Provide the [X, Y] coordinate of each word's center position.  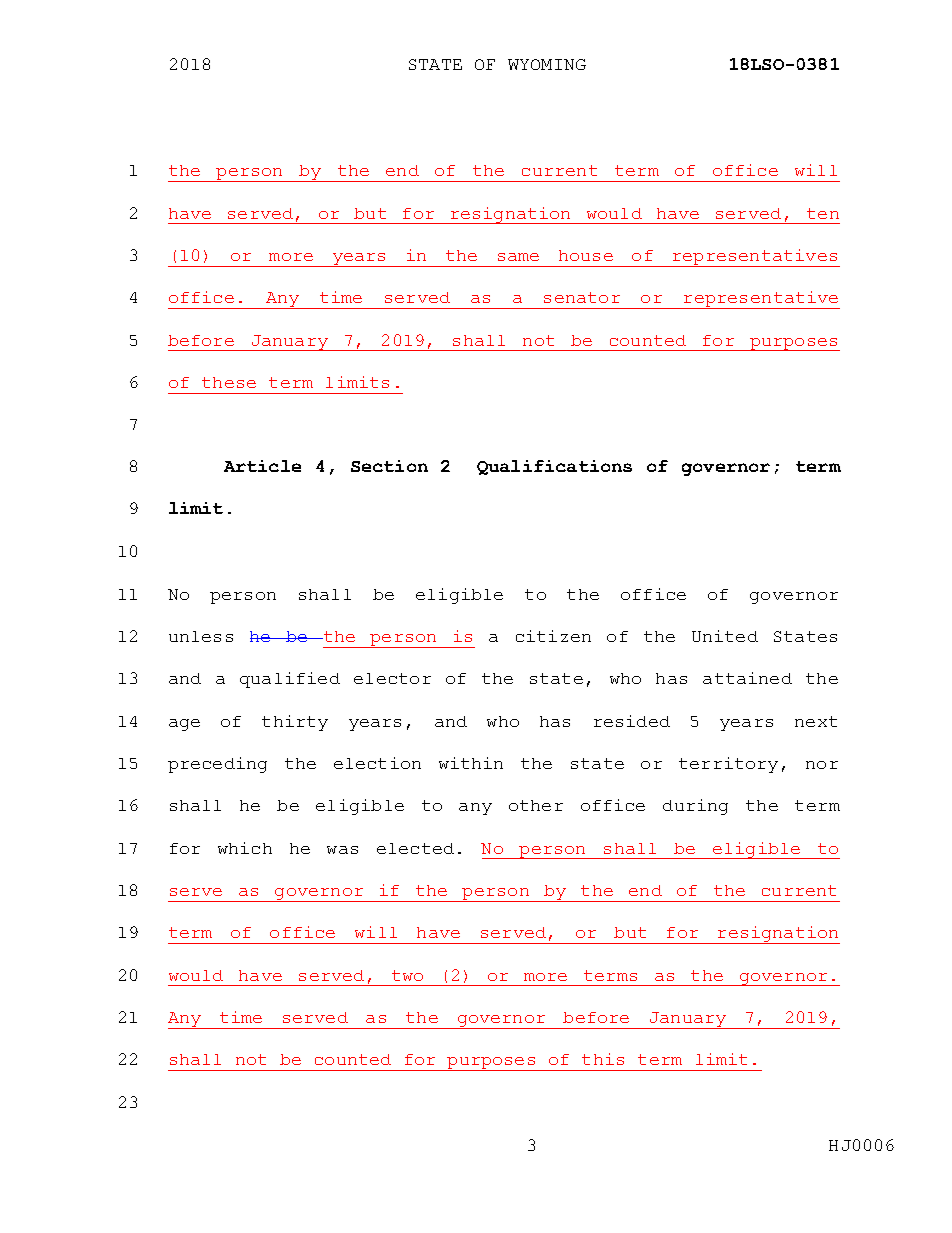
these [229, 382]
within [471, 763]
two [407, 975]
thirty [295, 723]
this [603, 1059]
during [695, 807]
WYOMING [547, 64]
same [518, 257]
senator [582, 297]
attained [747, 678]
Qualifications [554, 467]
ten [823, 213]
